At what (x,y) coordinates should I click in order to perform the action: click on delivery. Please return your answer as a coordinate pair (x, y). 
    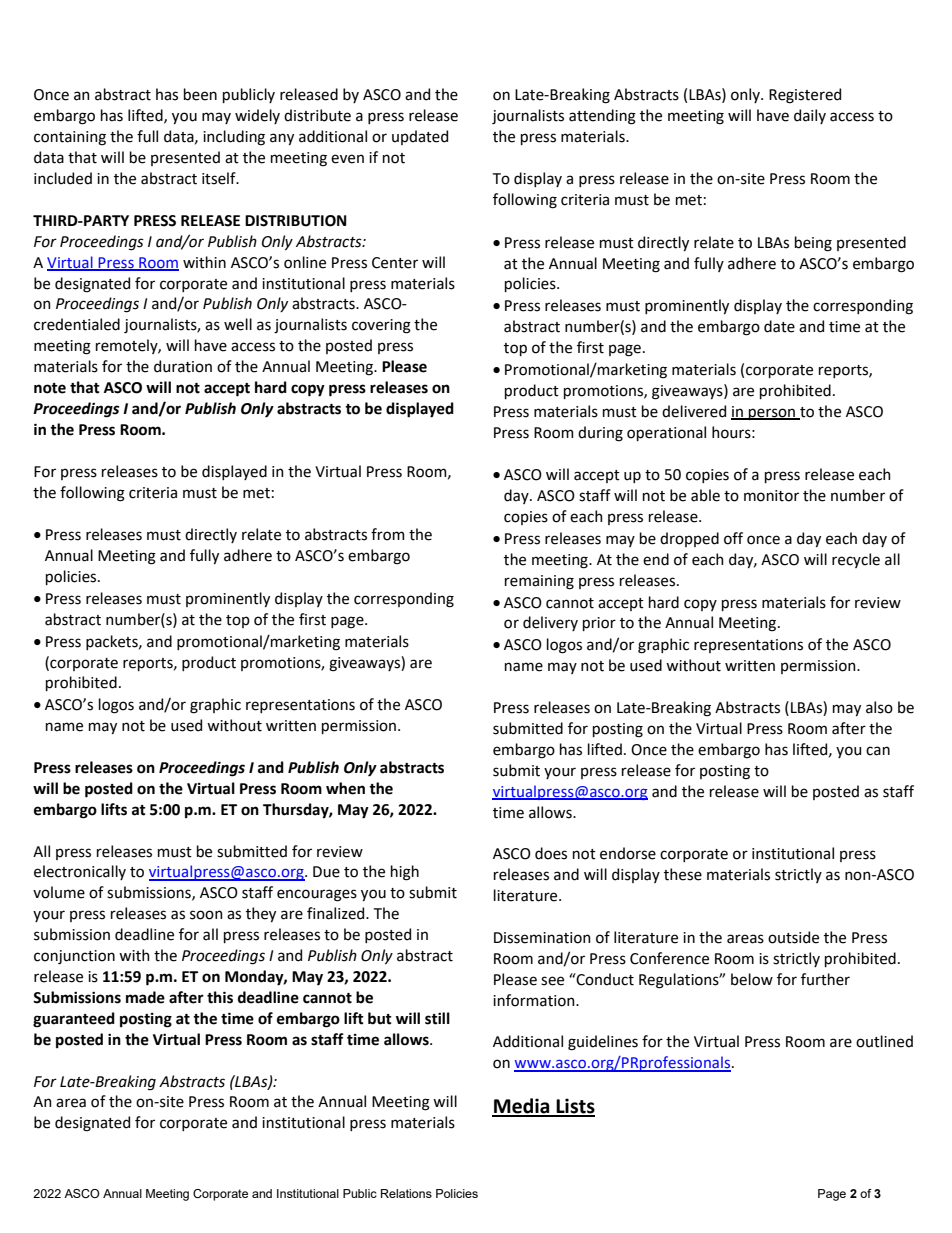
    Looking at the image, I should click on (550, 623).
